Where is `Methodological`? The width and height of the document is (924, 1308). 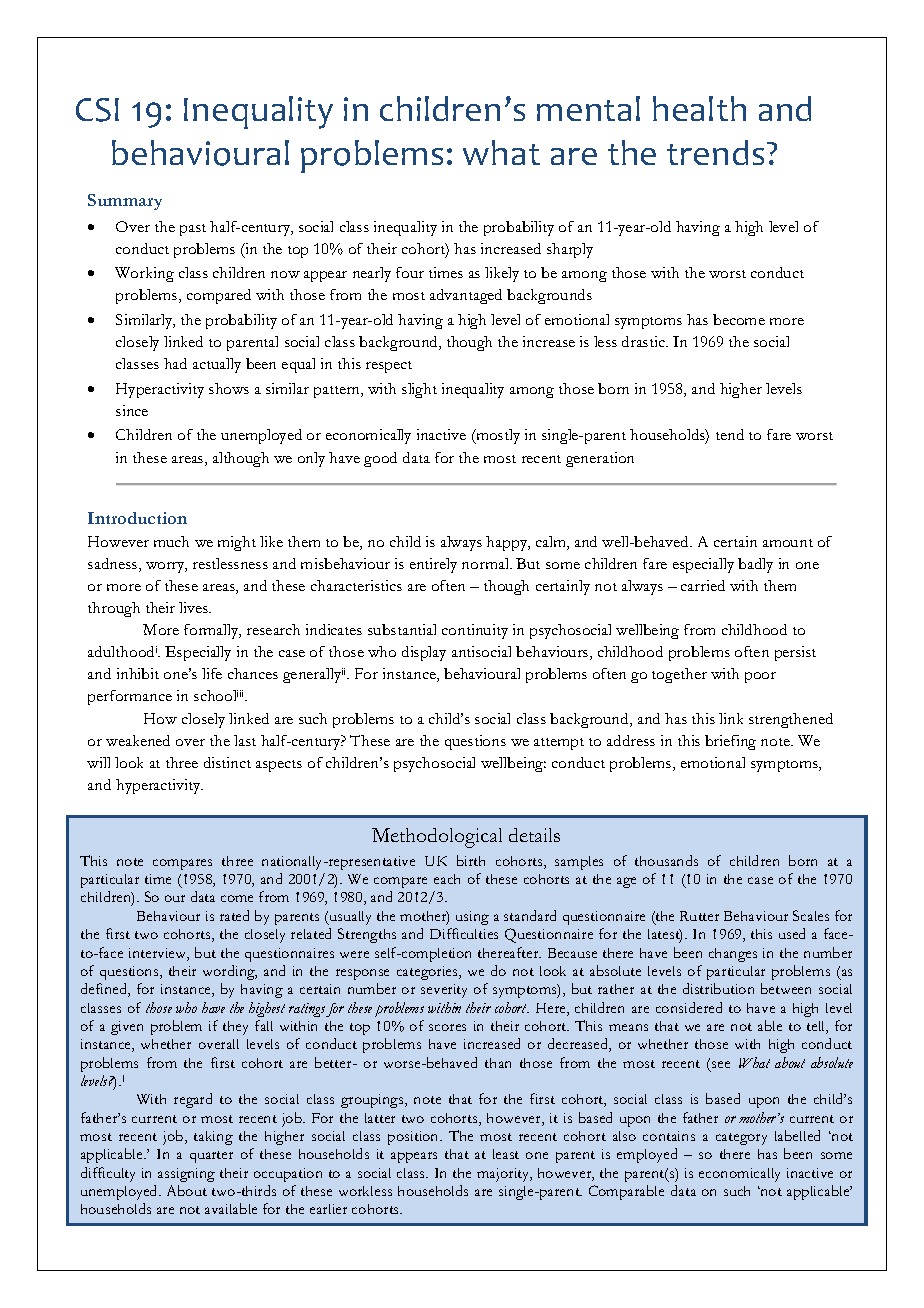 Methodological is located at coordinates (437, 838).
